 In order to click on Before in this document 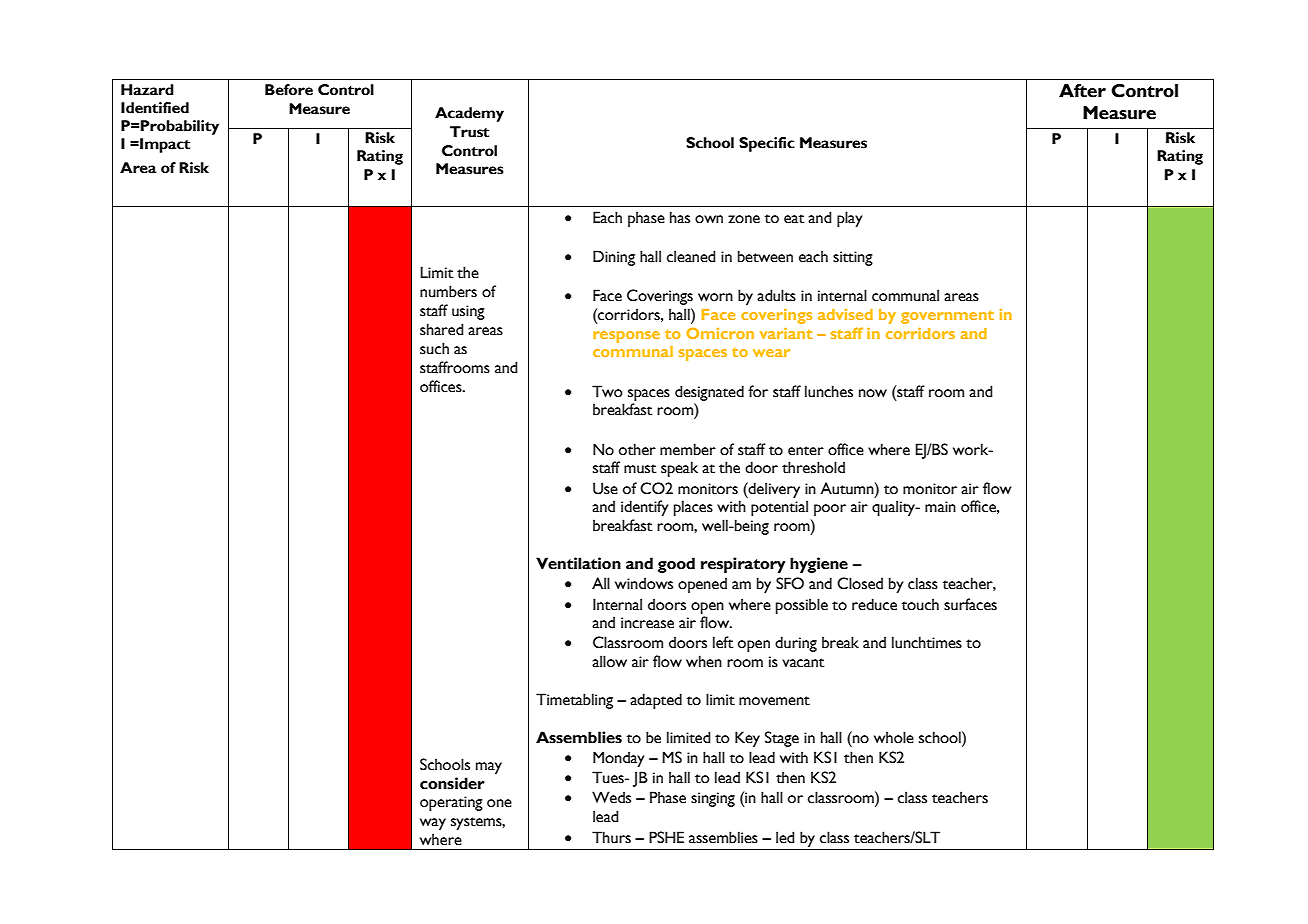, I will do `click(289, 90)`.
